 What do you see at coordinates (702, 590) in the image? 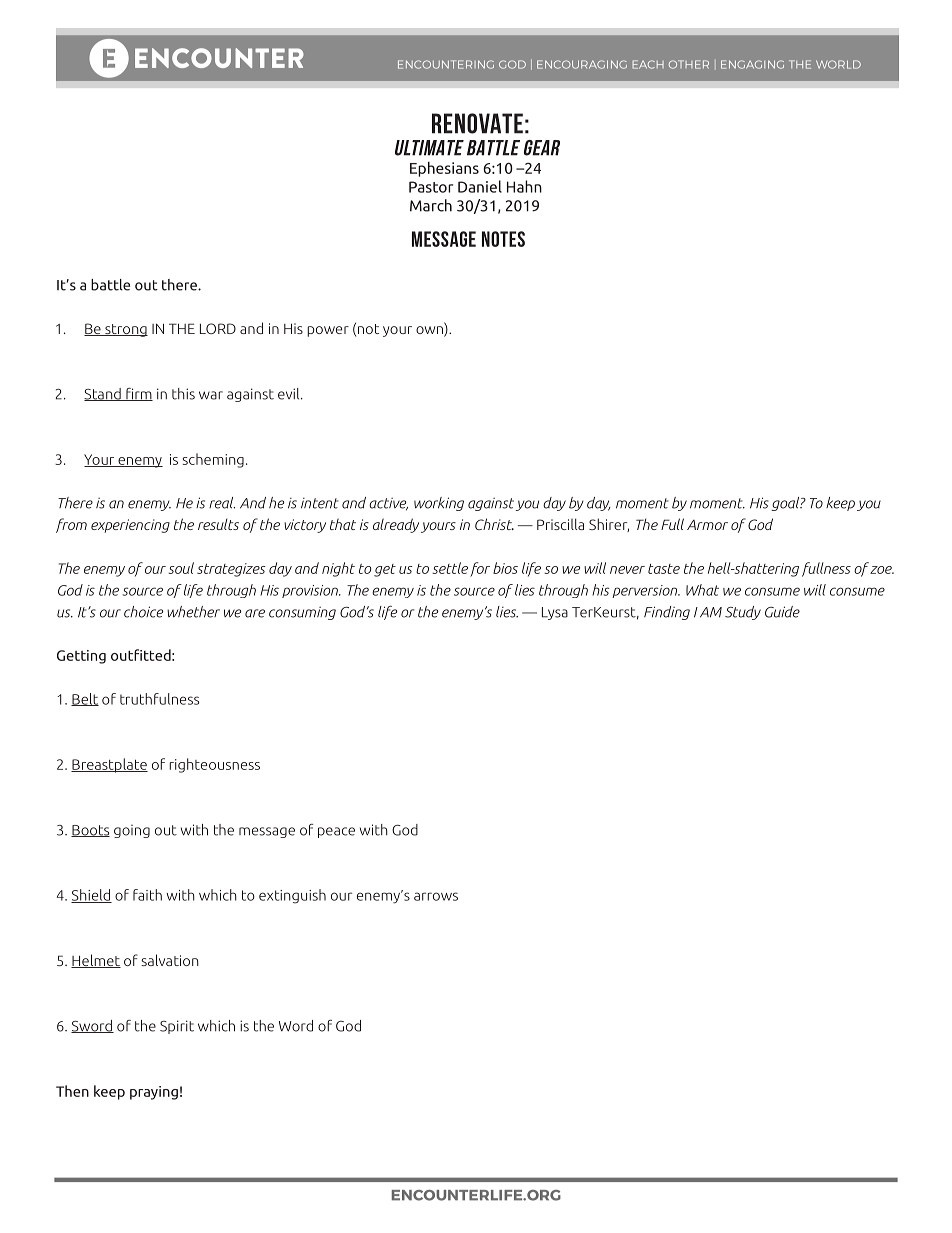
I see `What` at bounding box center [702, 590].
